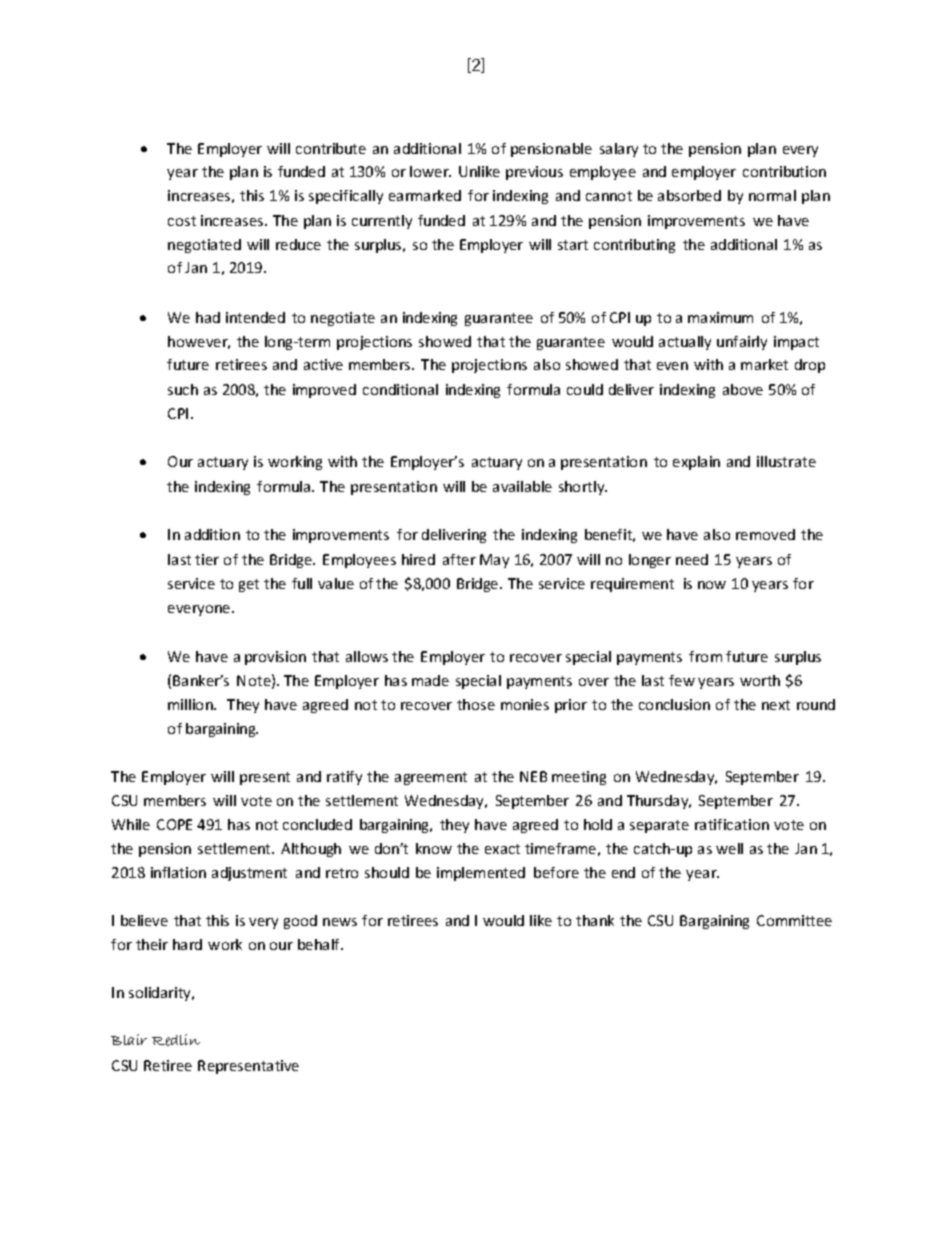 The height and width of the screenshot is (1233, 952). I want to click on cost, so click(182, 221).
